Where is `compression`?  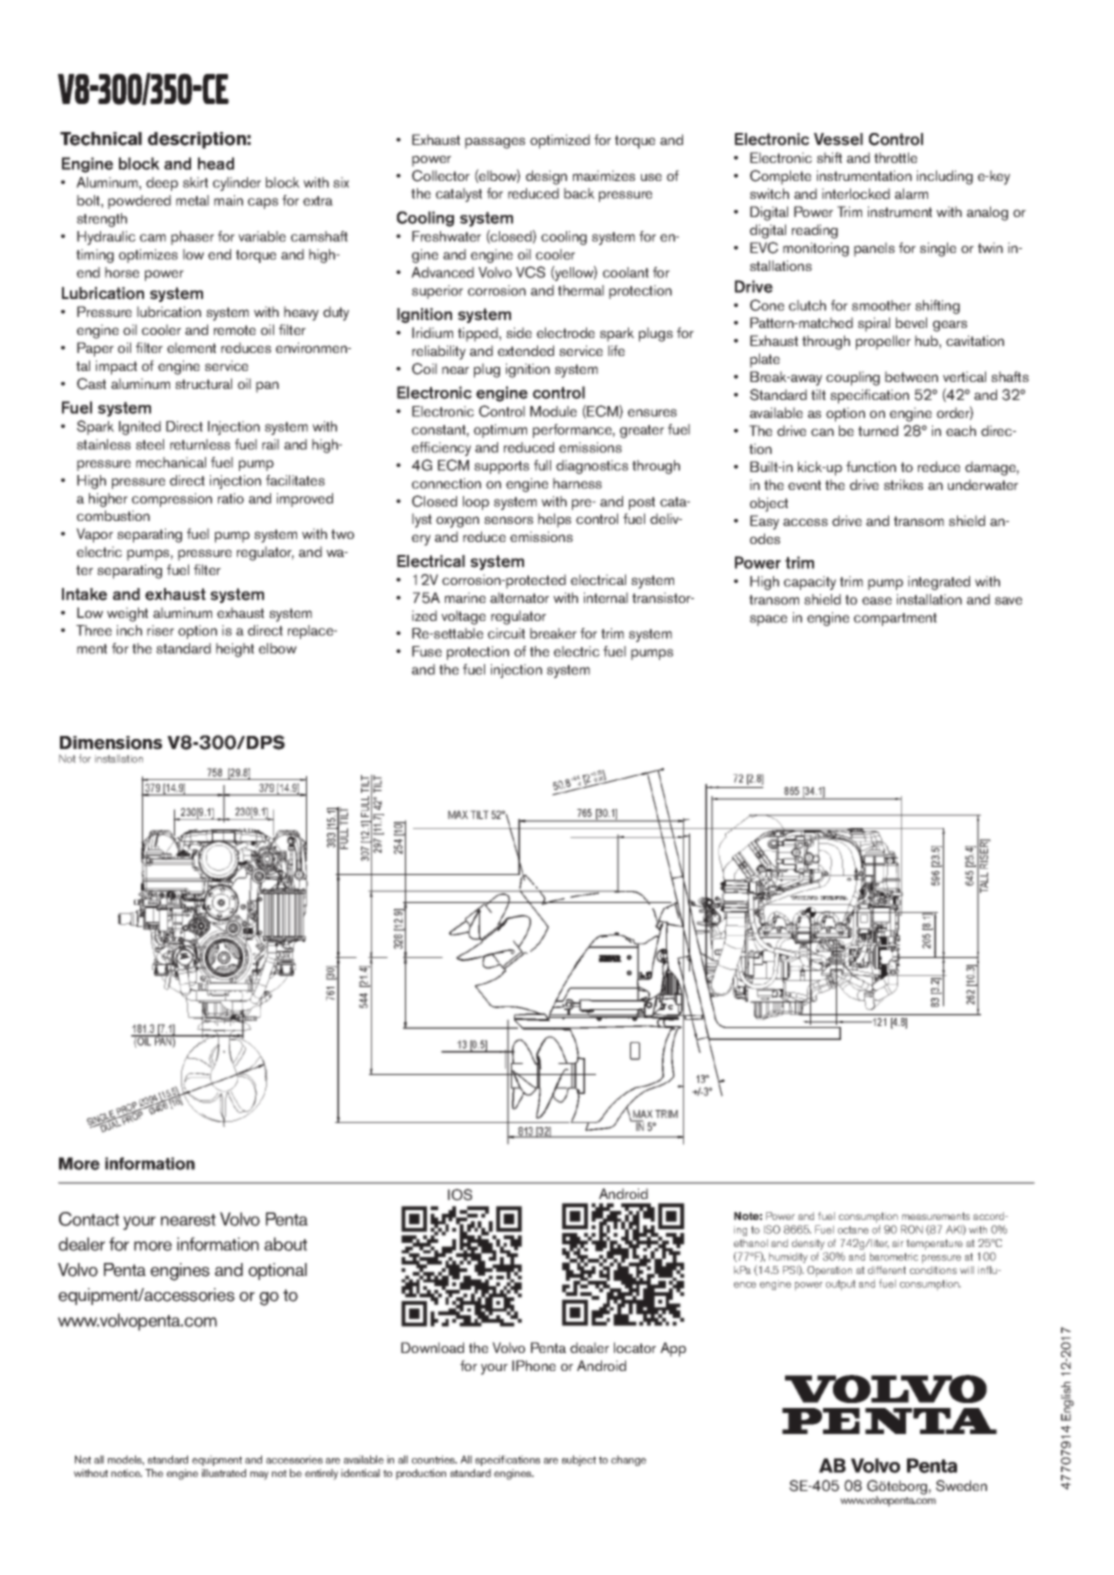 compression is located at coordinates (172, 500).
